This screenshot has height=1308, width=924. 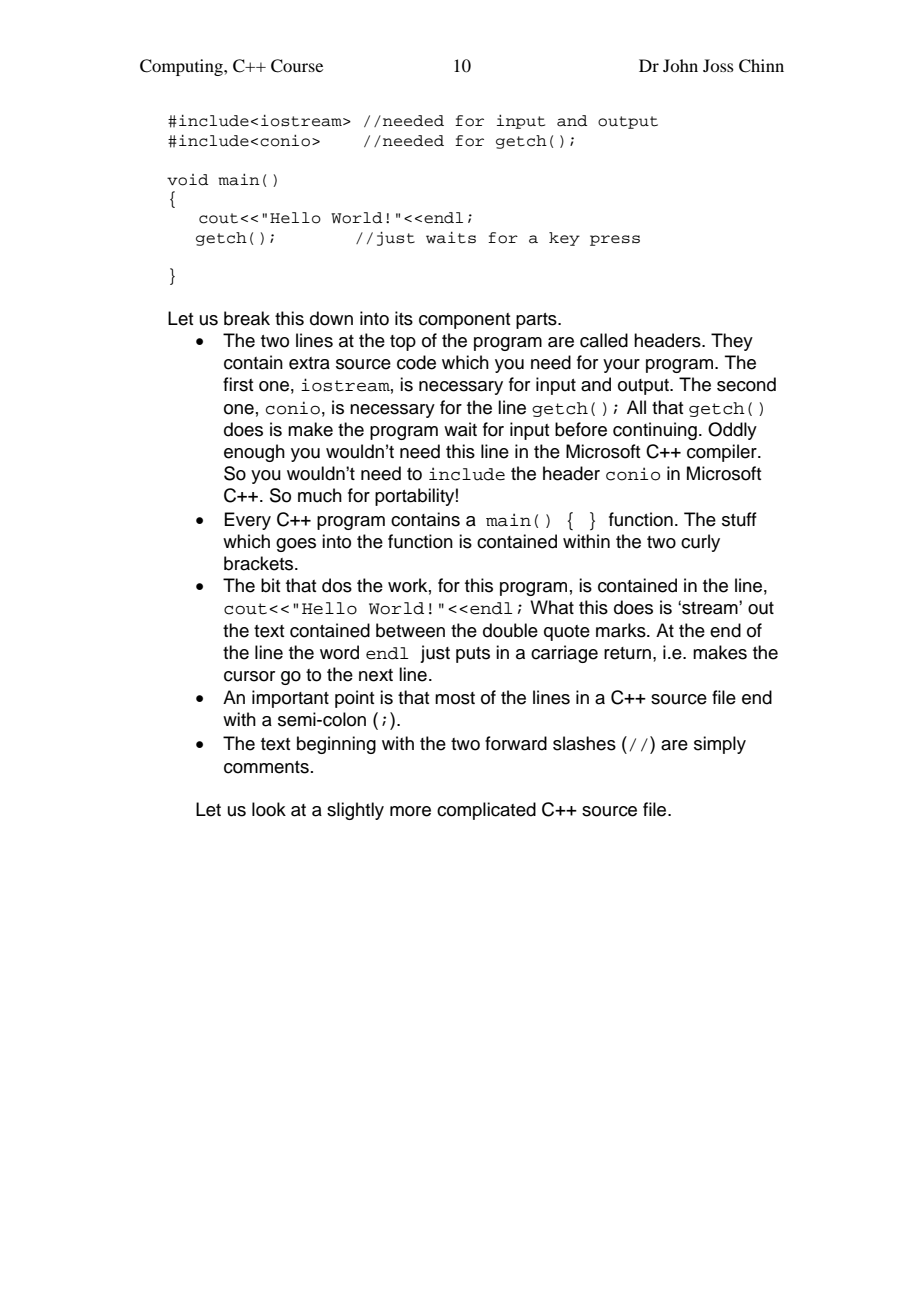 What do you see at coordinates (655, 431) in the screenshot?
I see `continuing` at bounding box center [655, 431].
